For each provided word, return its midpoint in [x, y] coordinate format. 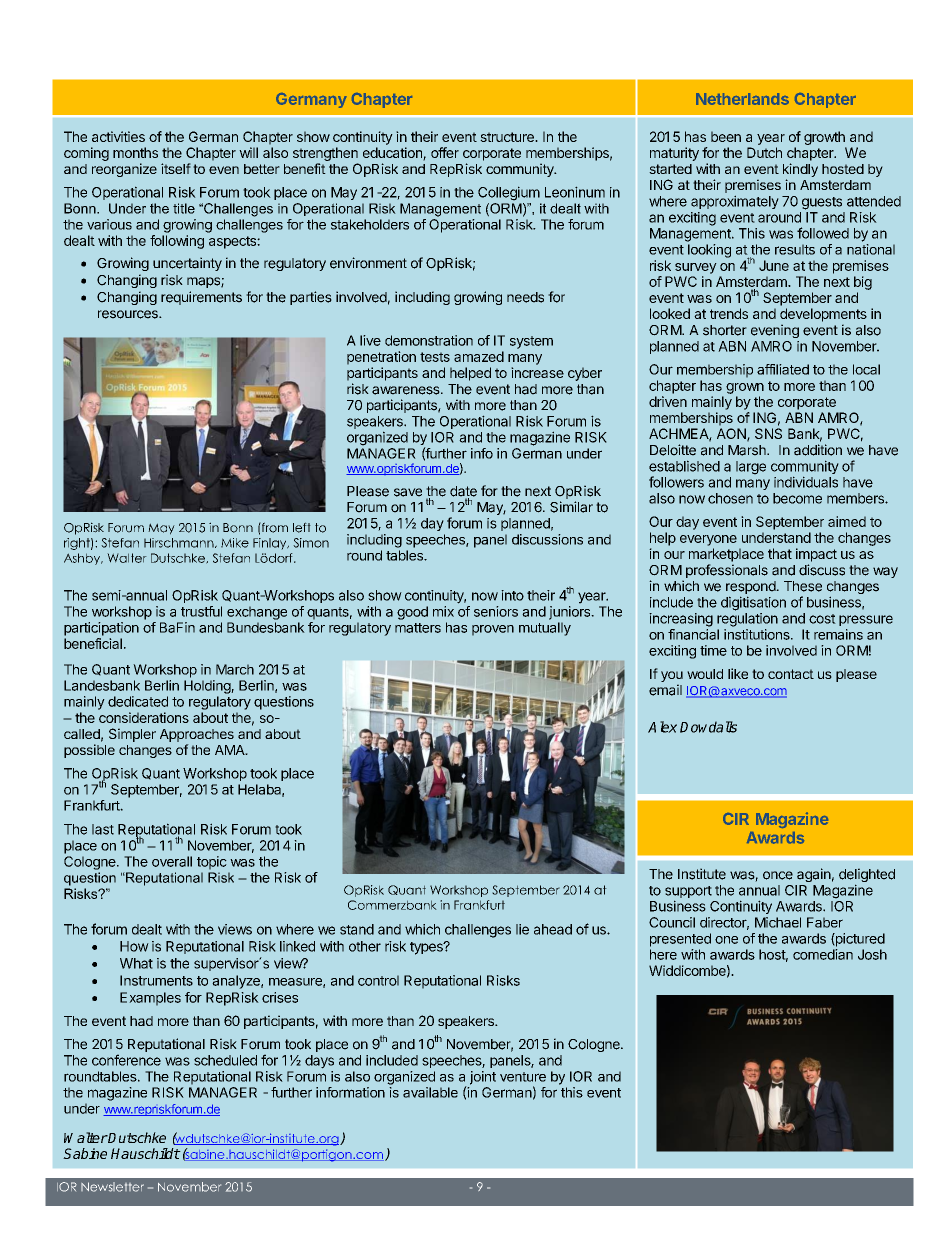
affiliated [783, 369]
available [430, 1092]
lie [522, 929]
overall [172, 861]
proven [493, 630]
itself [176, 168]
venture [523, 1077]
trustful [201, 611]
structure [508, 137]
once [778, 875]
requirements [201, 298]
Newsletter [112, 1187]
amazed [479, 356]
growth [824, 138]
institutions [758, 634]
